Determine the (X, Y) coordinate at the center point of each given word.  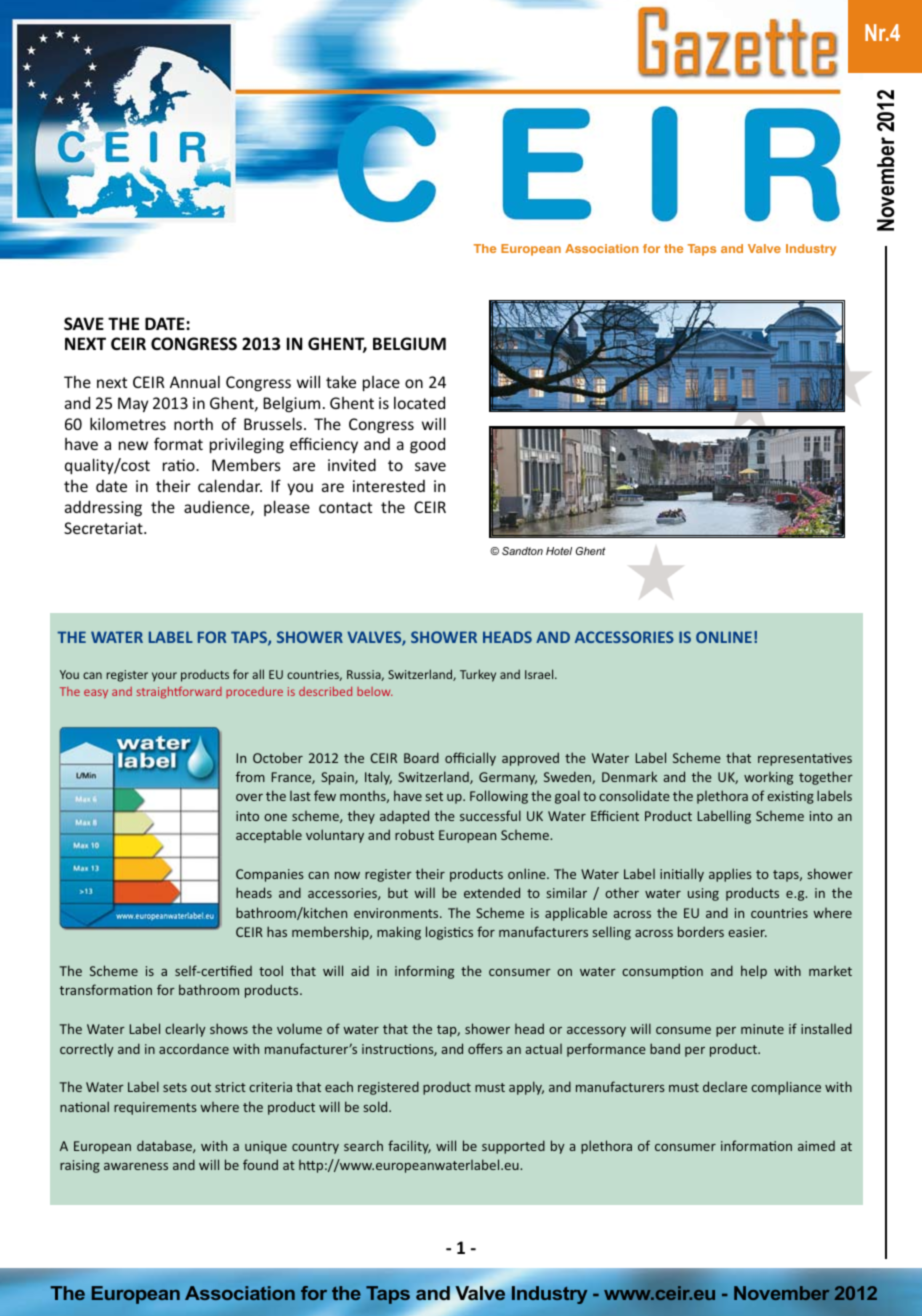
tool (271, 970)
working (768, 778)
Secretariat (104, 528)
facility (409, 1147)
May (133, 404)
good (427, 445)
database (165, 1146)
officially (470, 759)
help (754, 972)
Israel (540, 674)
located (419, 402)
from (250, 776)
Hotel (559, 551)
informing (424, 972)
